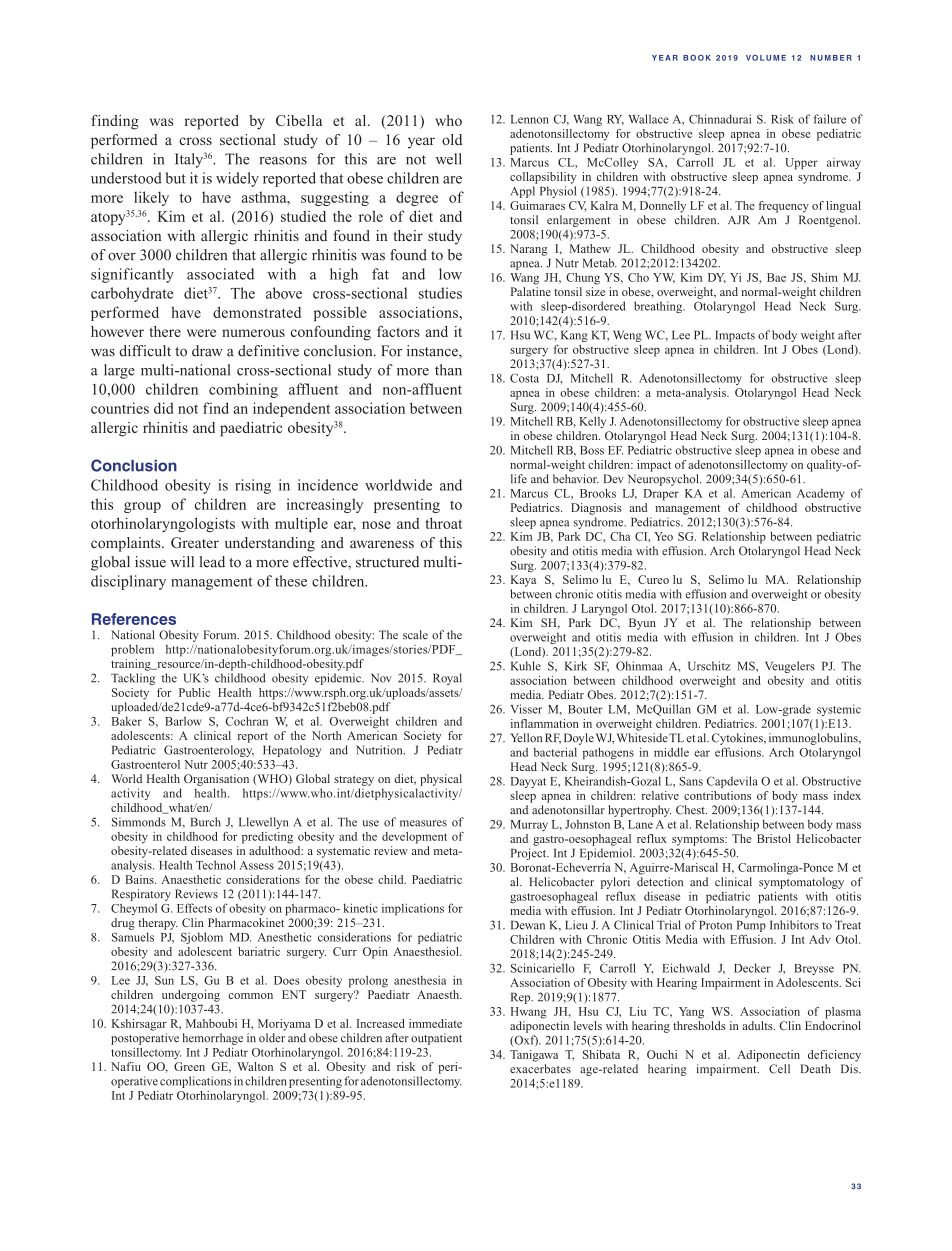  I want to click on Upper, so click(801, 164).
